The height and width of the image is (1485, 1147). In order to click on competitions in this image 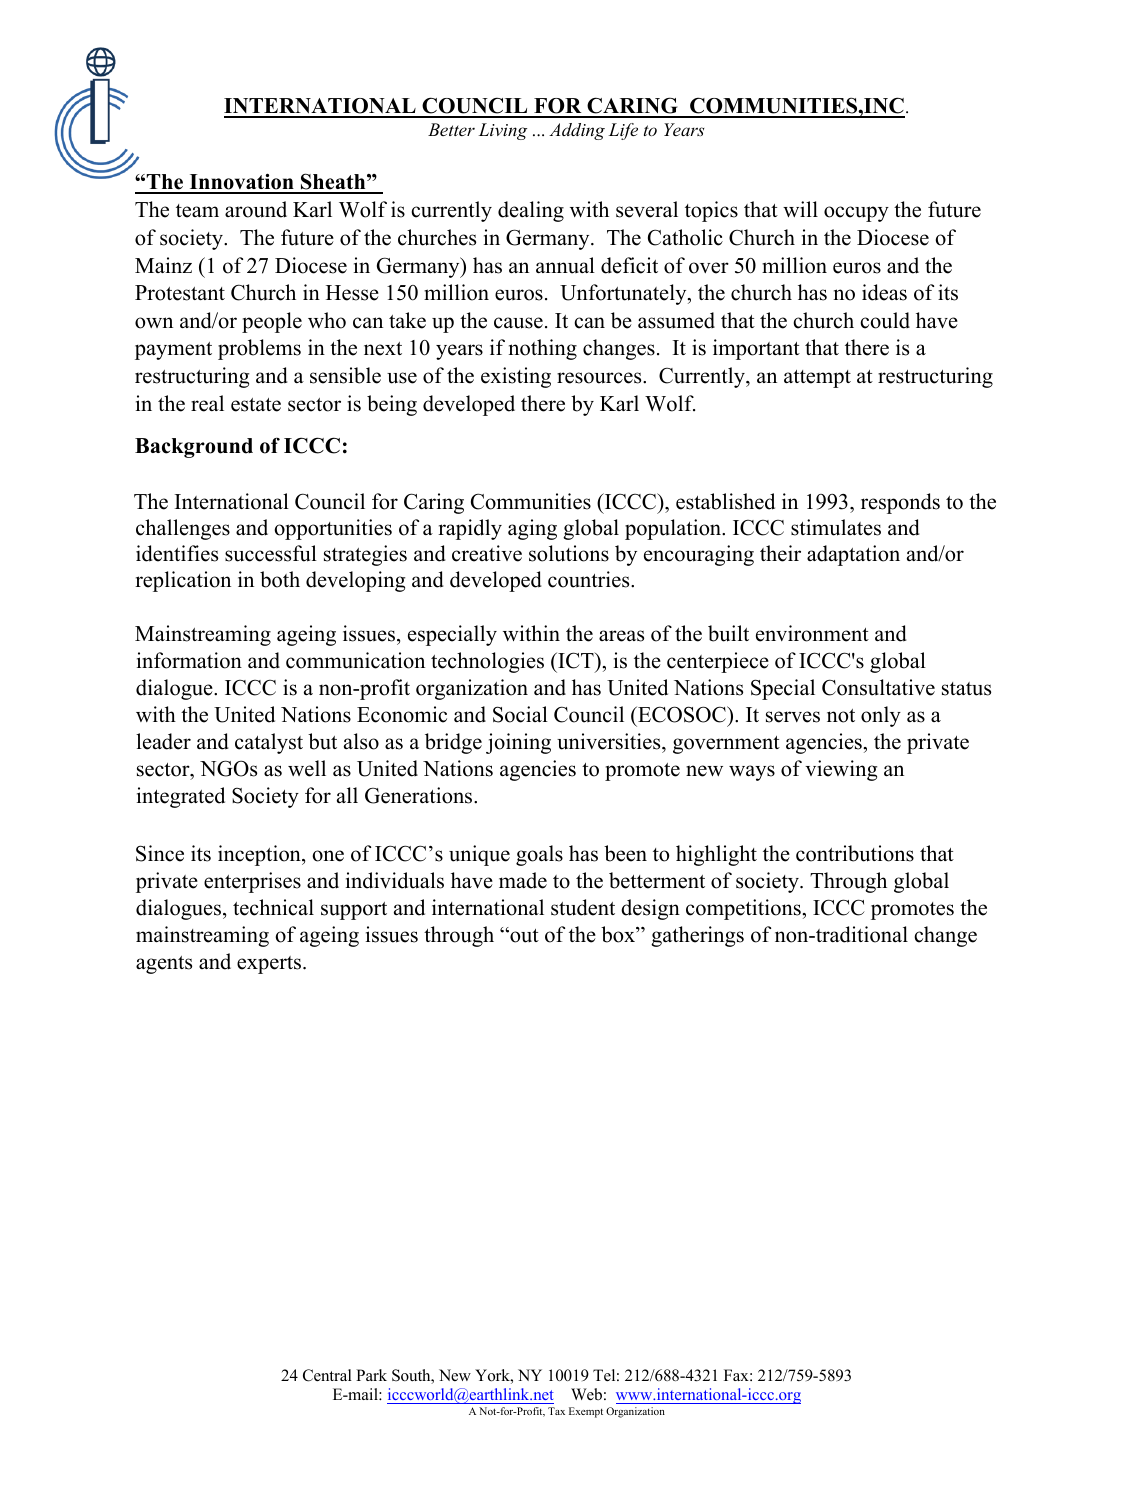, I will do `click(744, 909)`.
